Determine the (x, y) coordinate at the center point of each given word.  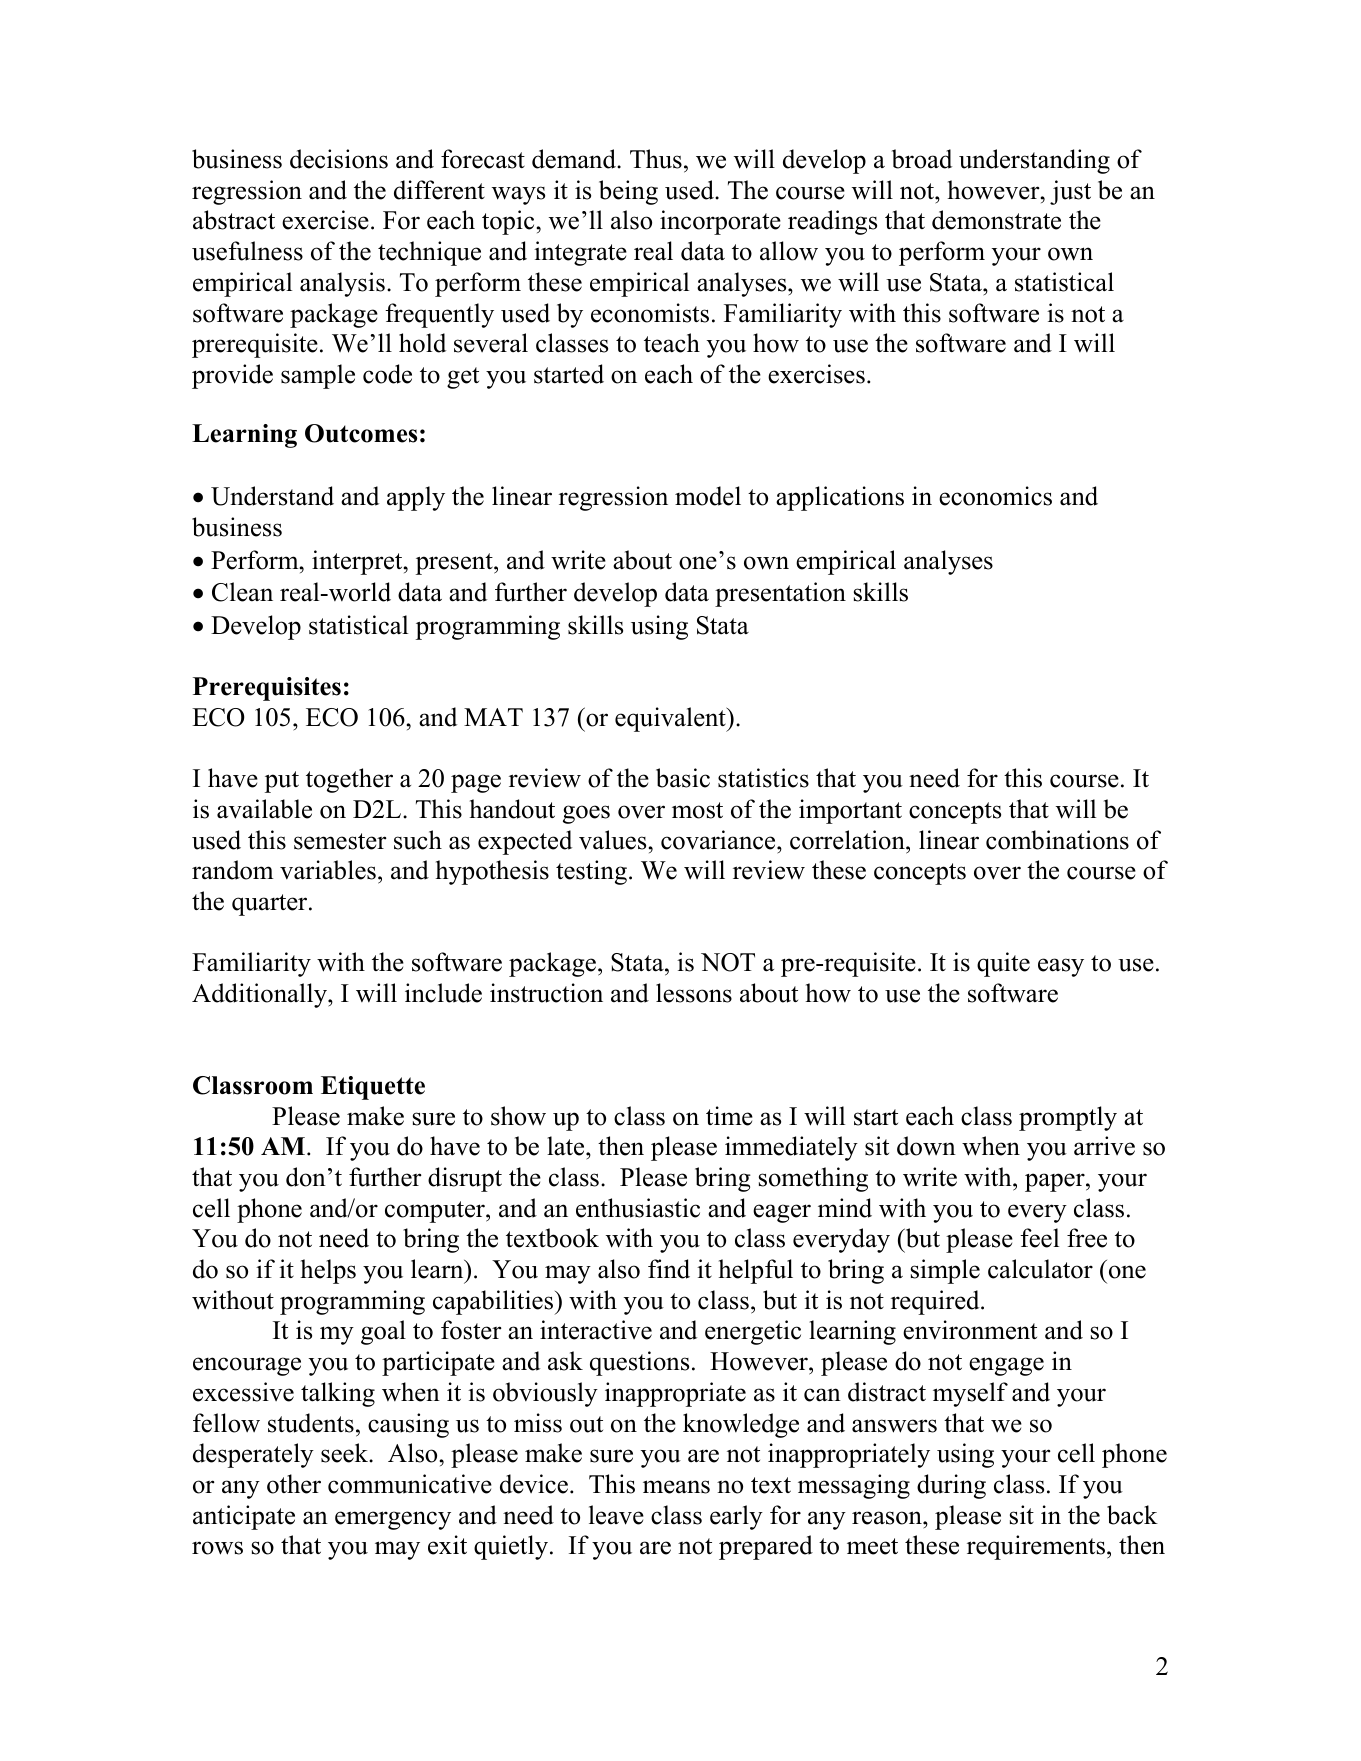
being (628, 192)
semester (340, 841)
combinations (1057, 840)
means (676, 1487)
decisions (339, 159)
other (294, 1484)
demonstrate (996, 220)
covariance (719, 840)
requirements (1037, 1547)
